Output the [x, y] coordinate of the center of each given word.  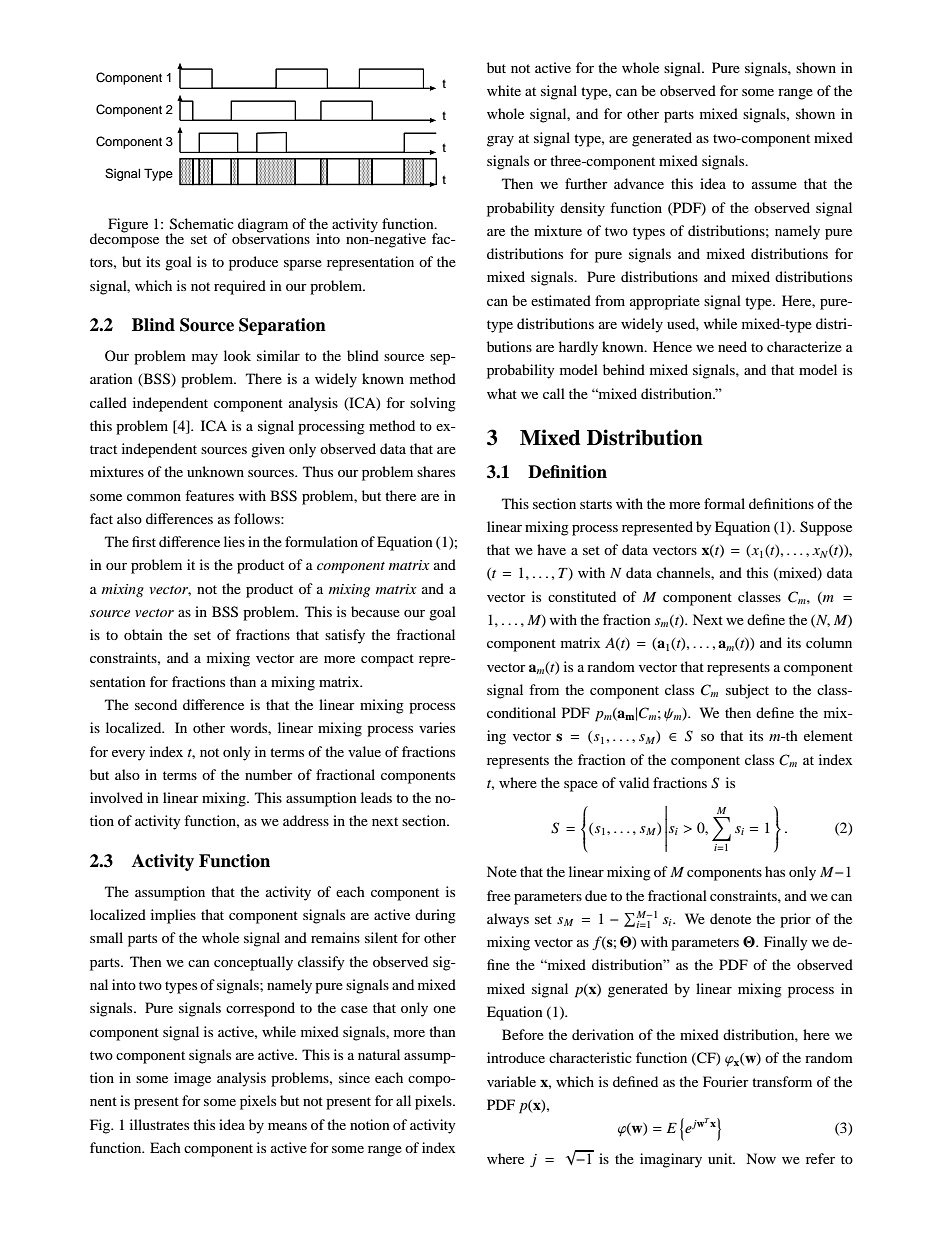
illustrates [159, 1124]
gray [500, 141]
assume [774, 185]
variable [511, 1081]
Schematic [202, 224]
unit [721, 1158]
